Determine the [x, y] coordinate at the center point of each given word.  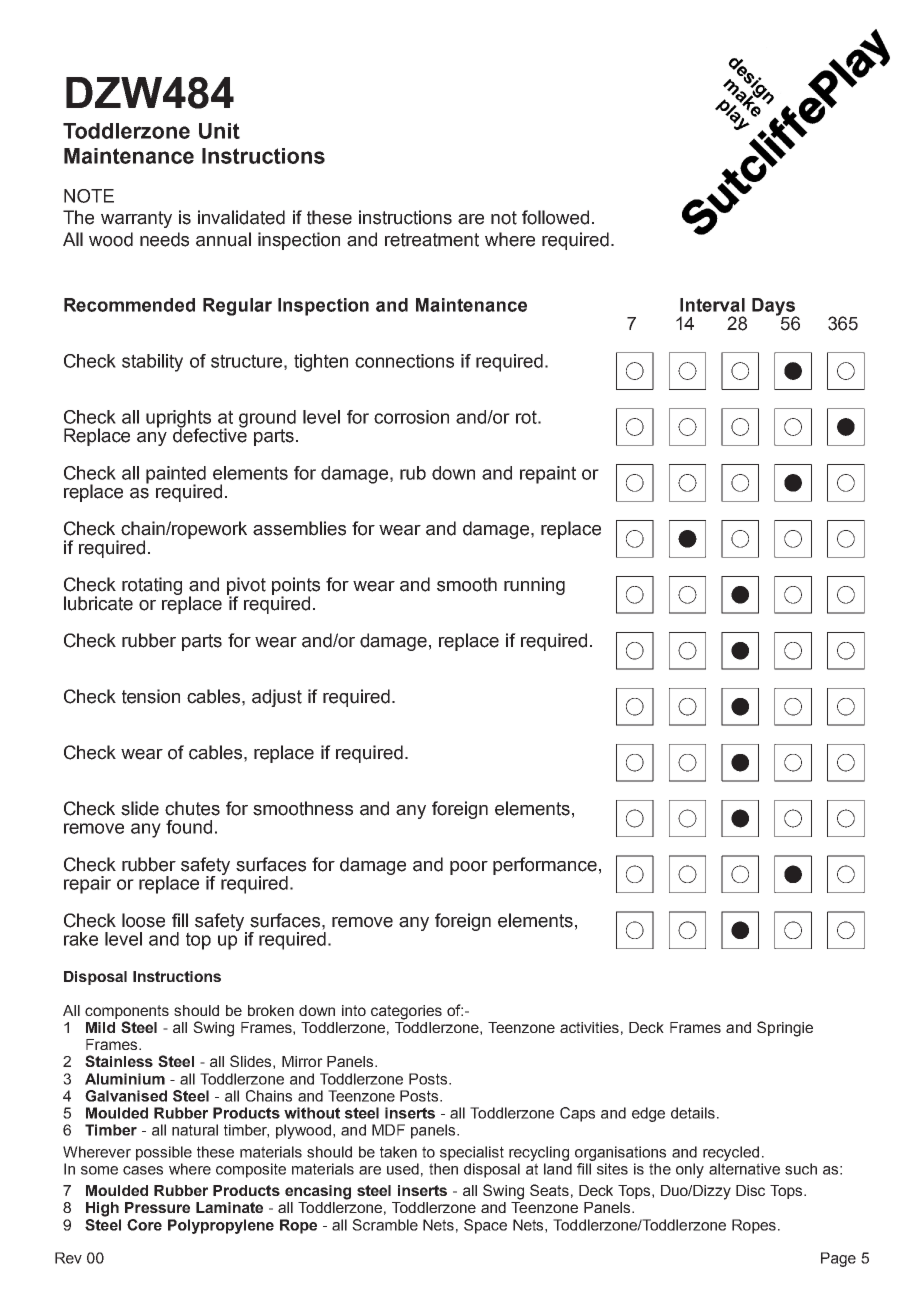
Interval [712, 305]
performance [545, 866]
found [189, 827]
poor [469, 868]
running [534, 586]
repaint [548, 475]
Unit [219, 131]
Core [144, 1225]
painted [176, 475]
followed [555, 217]
